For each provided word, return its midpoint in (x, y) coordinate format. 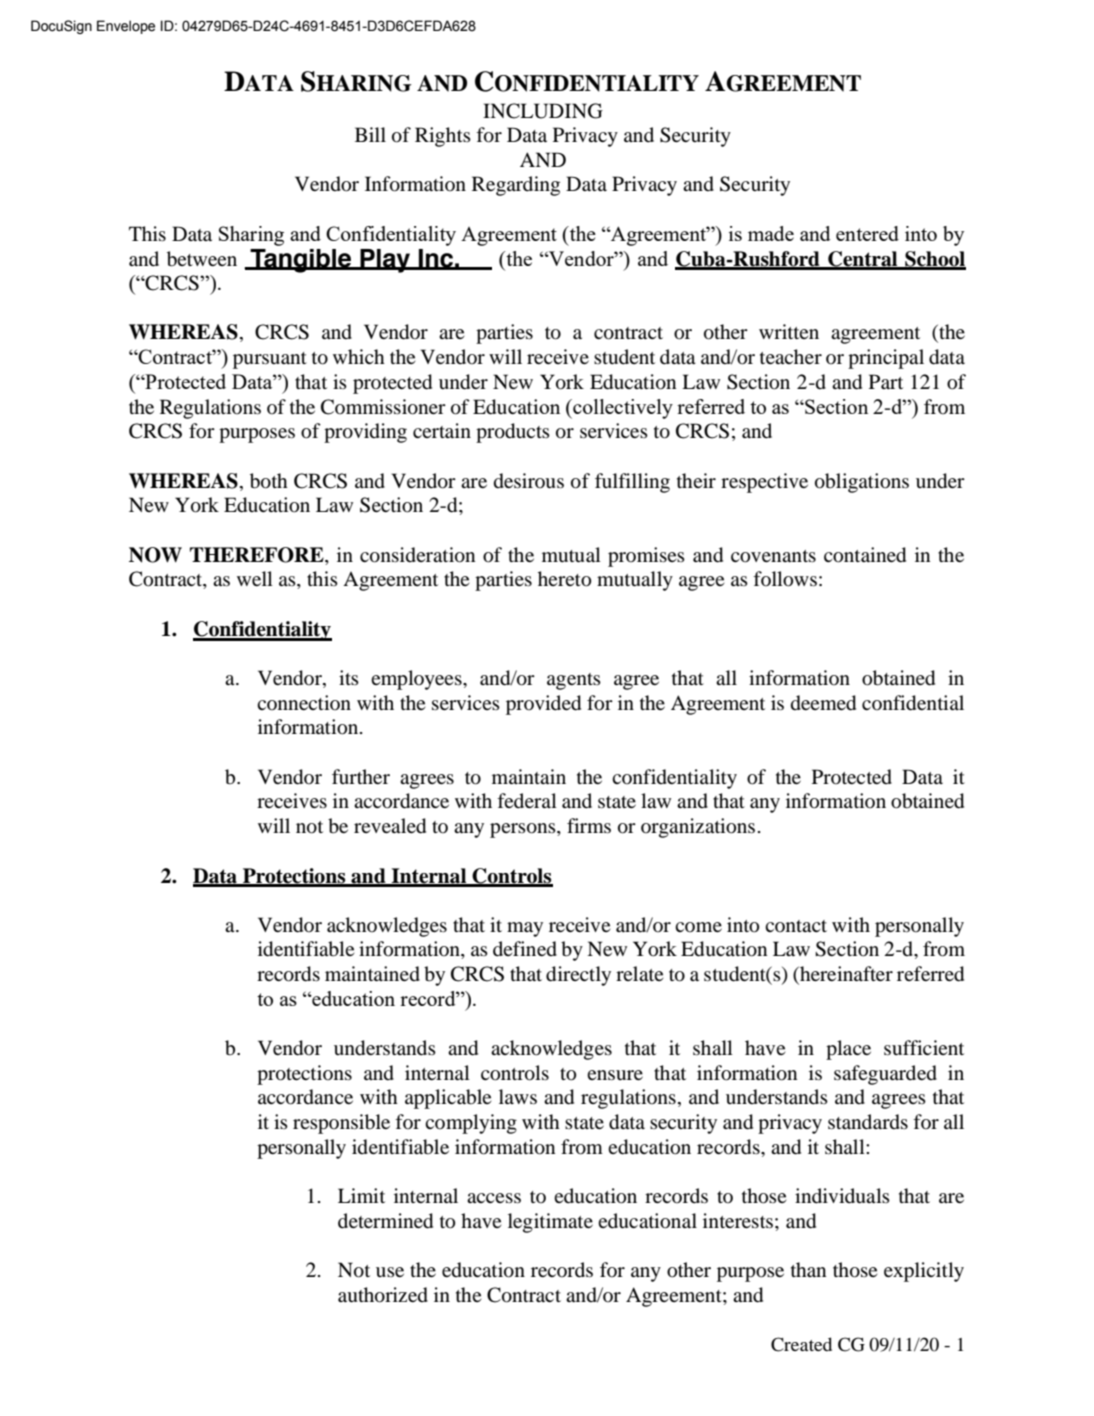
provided (543, 705)
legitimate (550, 1223)
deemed (823, 703)
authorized (383, 1295)
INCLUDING (543, 111)
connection (304, 702)
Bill (370, 134)
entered (867, 233)
